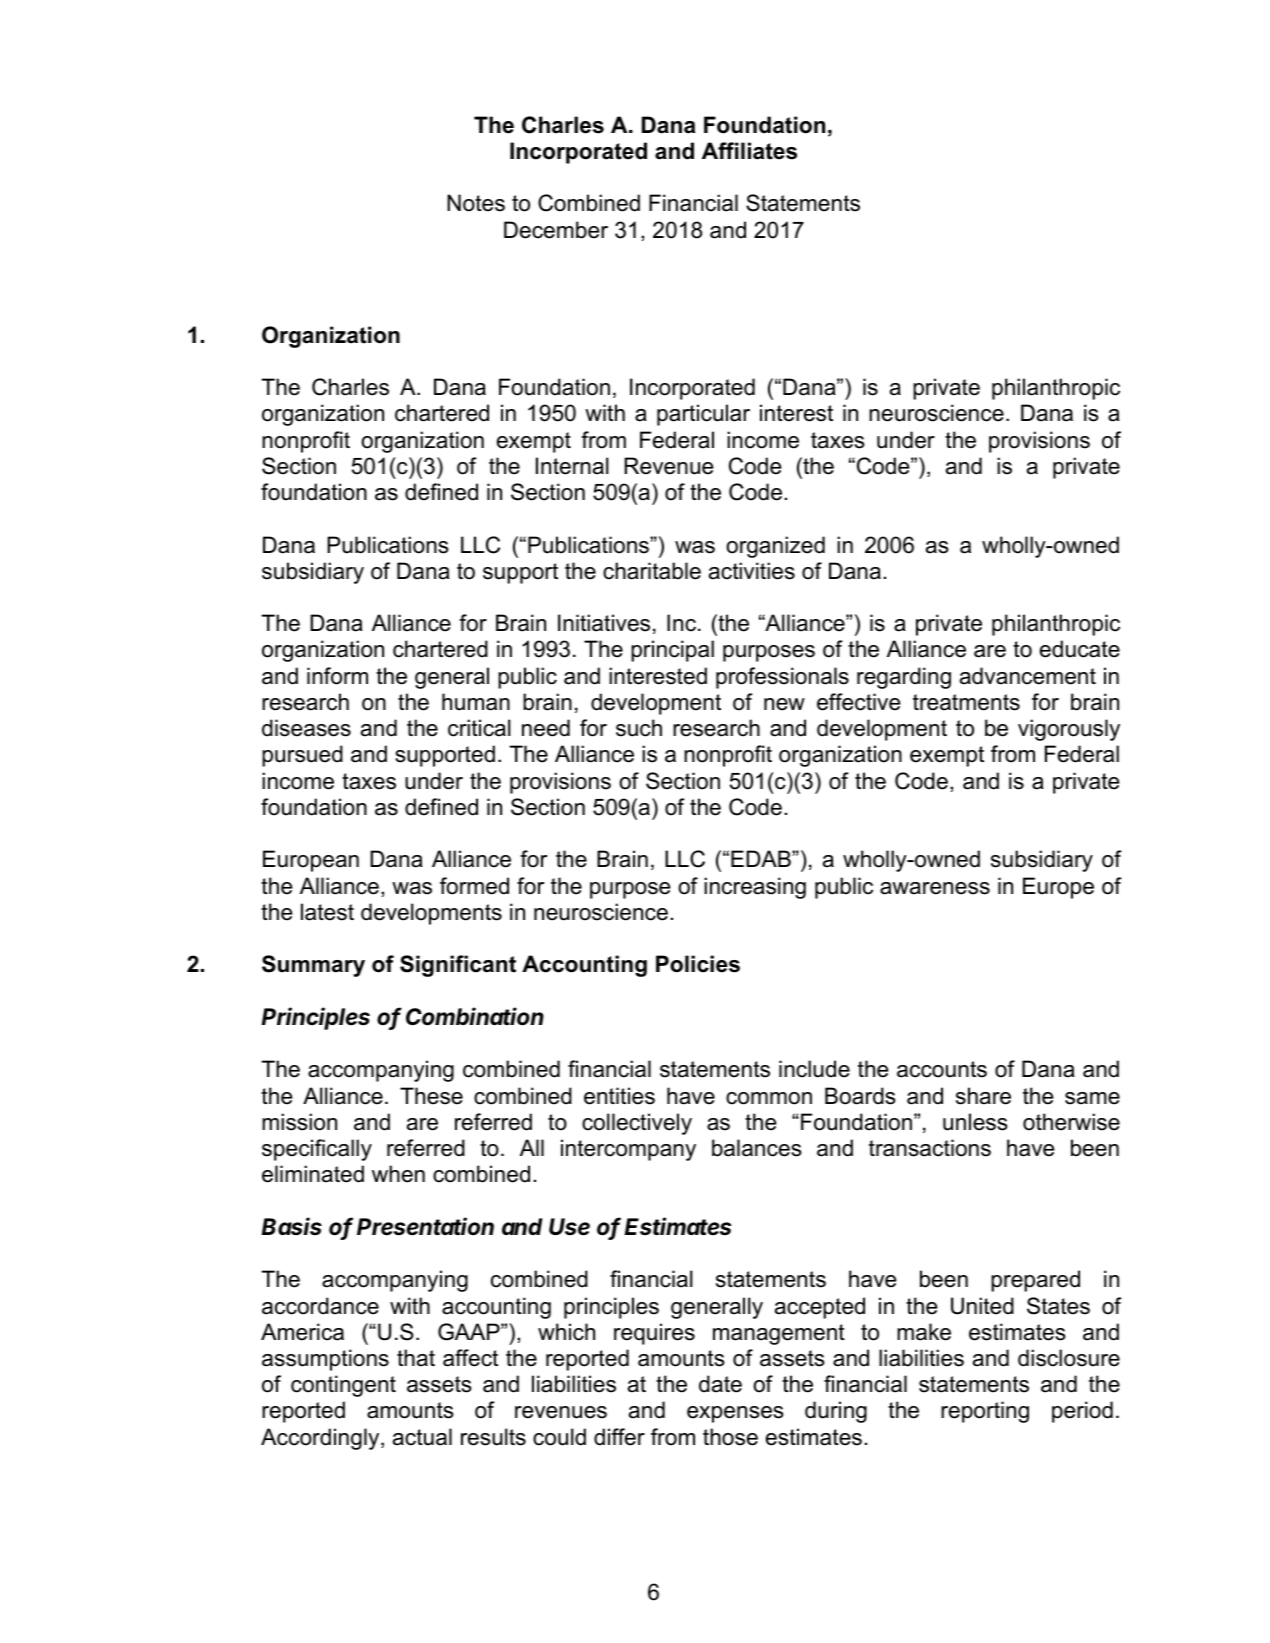  Describe the element at coordinates (1080, 649) in the screenshot. I see `educate` at that location.
